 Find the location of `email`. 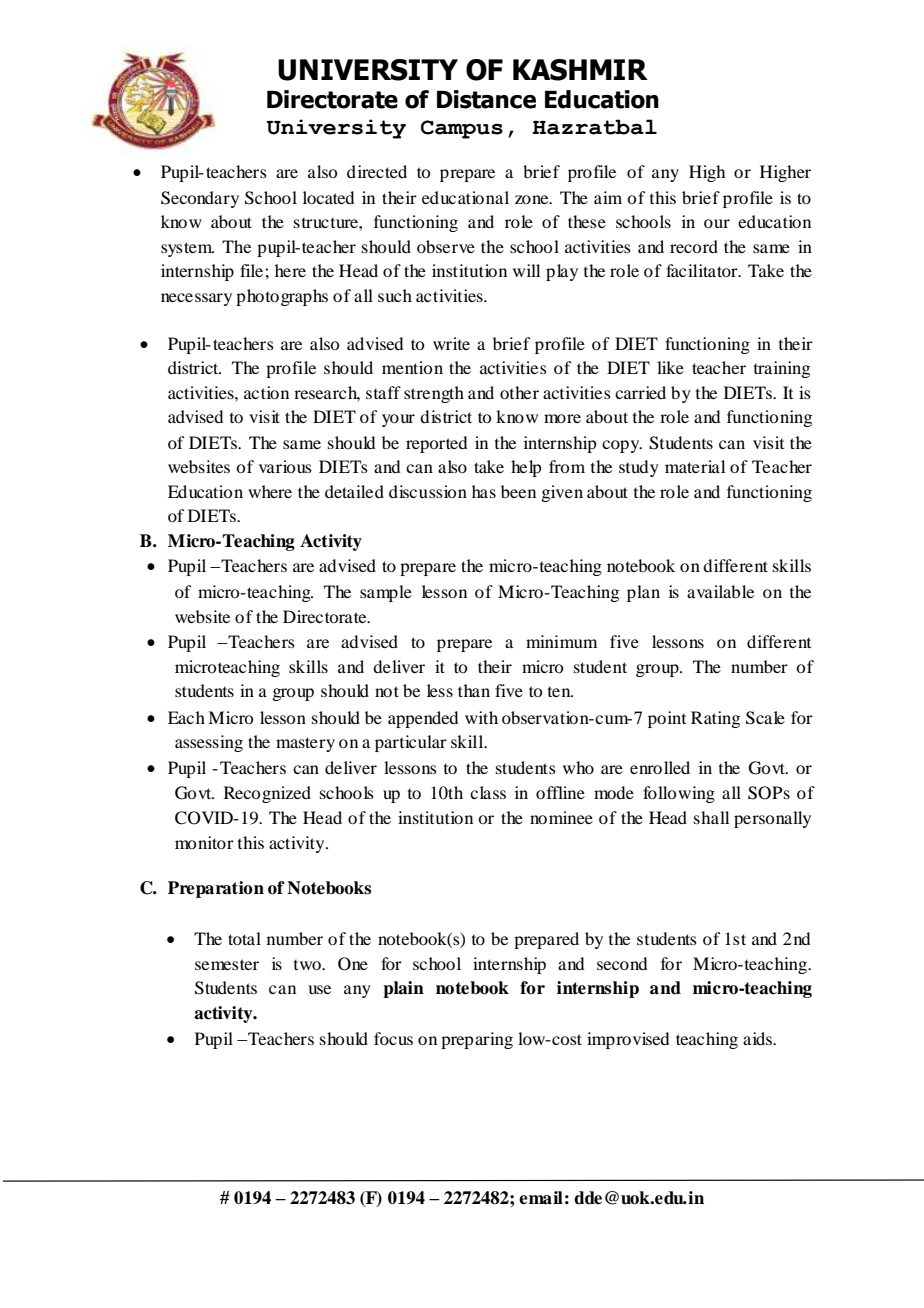

email is located at coordinates (541, 1198).
